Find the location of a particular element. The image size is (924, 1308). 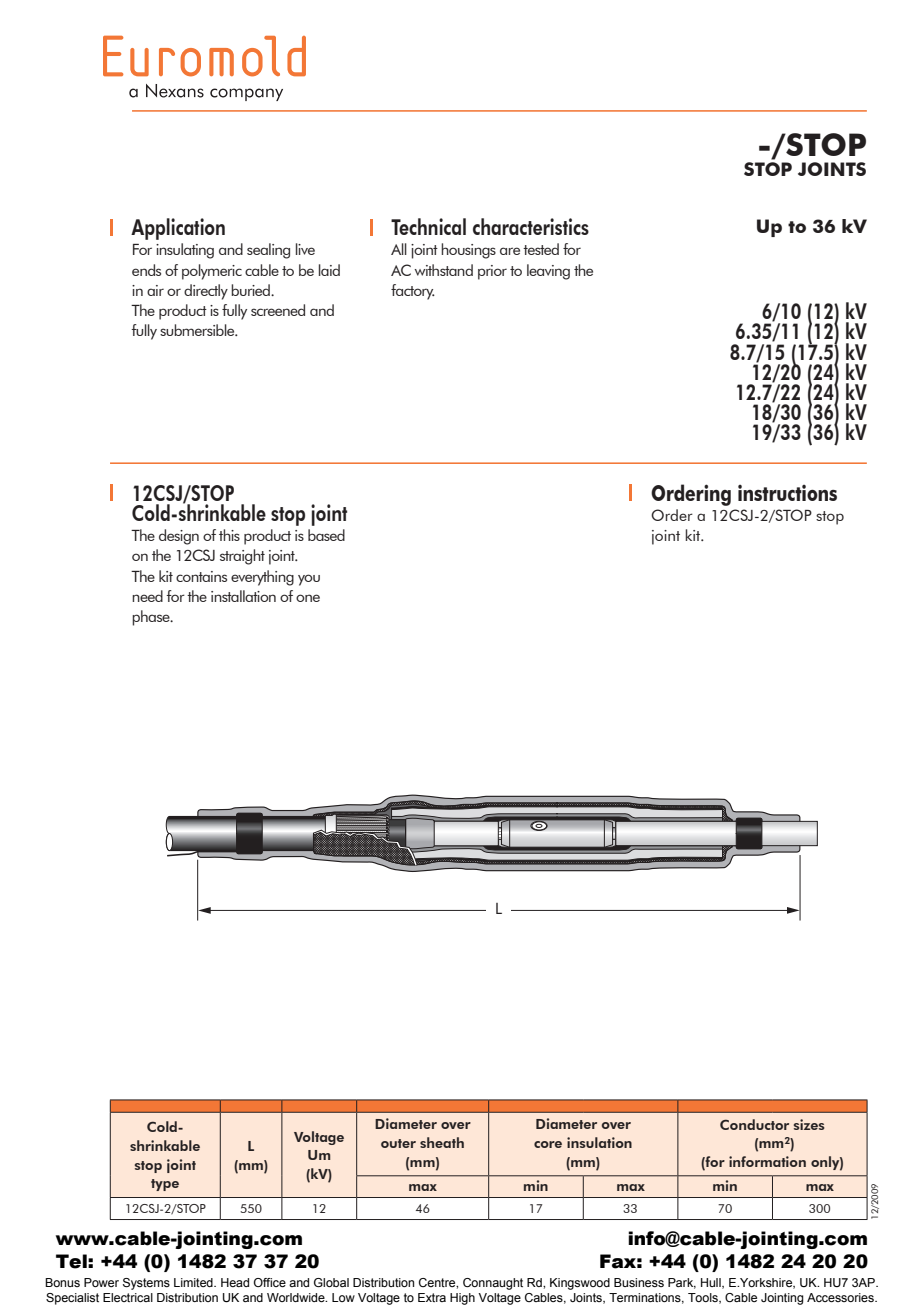

leaving is located at coordinates (548, 272).
